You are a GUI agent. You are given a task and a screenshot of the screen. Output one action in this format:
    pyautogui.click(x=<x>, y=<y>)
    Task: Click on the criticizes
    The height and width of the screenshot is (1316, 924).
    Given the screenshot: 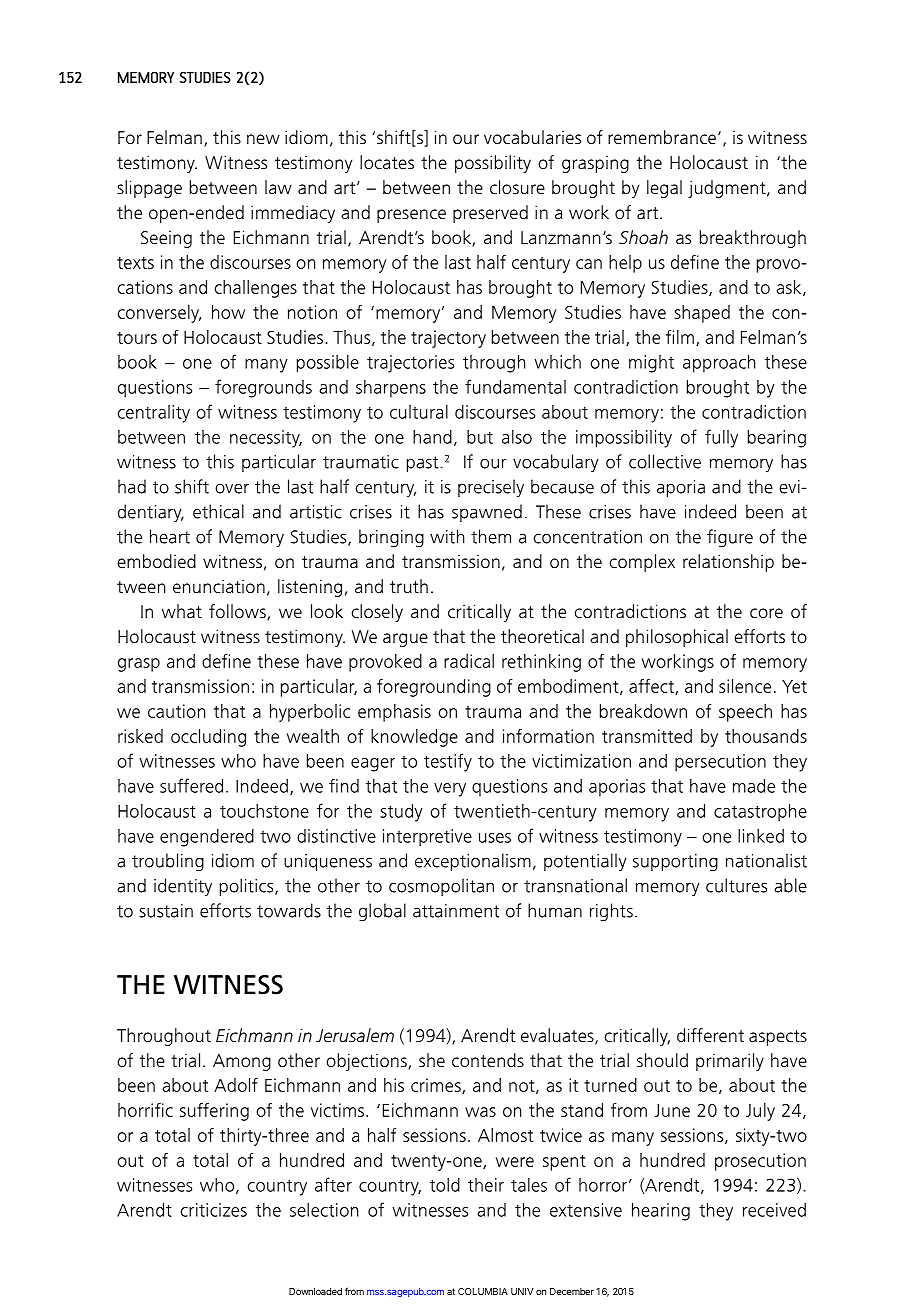 What is the action you would take?
    pyautogui.click(x=214, y=1210)
